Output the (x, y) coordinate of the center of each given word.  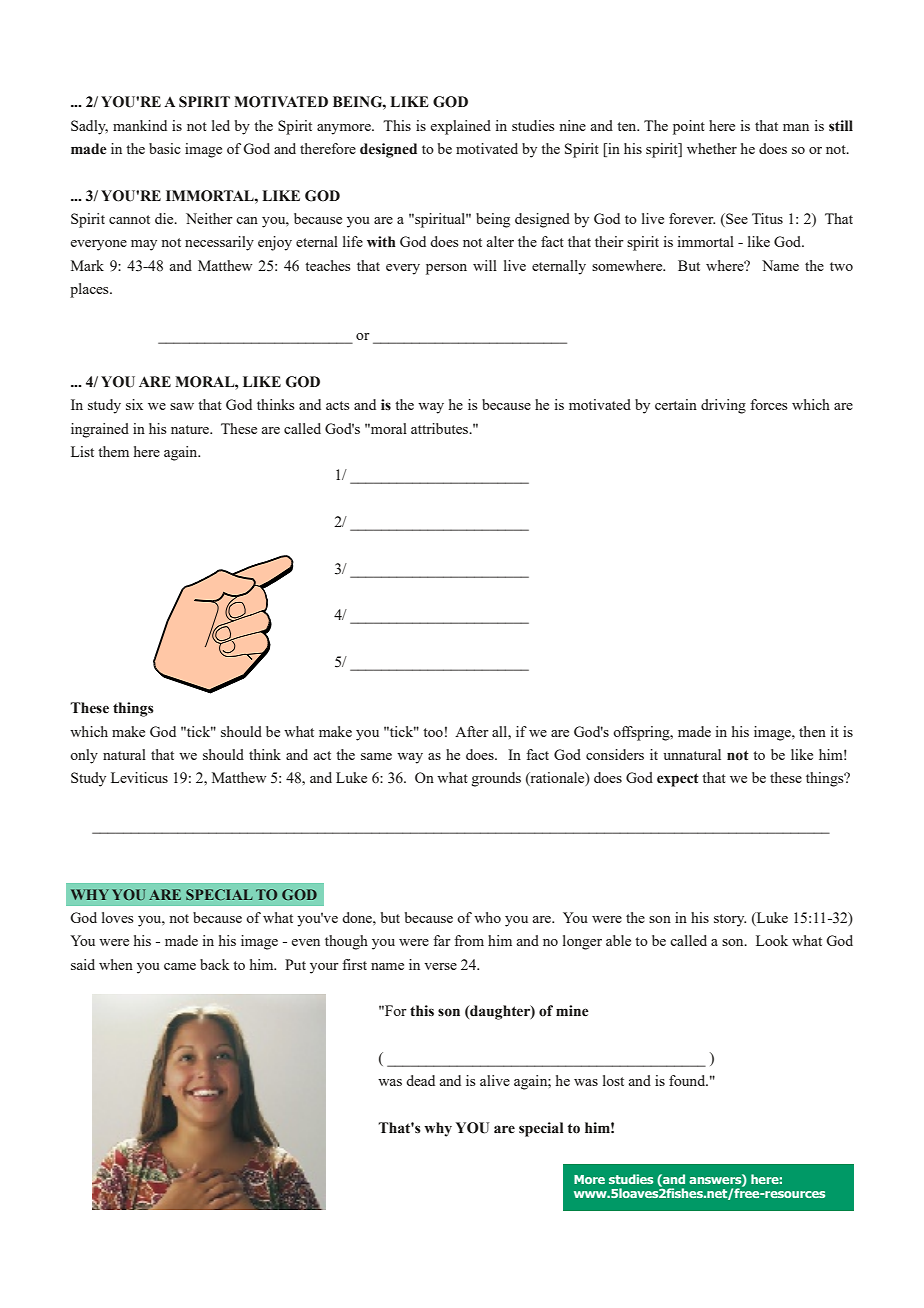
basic (165, 148)
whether (712, 148)
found (688, 1080)
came (180, 966)
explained (461, 127)
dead (420, 1080)
